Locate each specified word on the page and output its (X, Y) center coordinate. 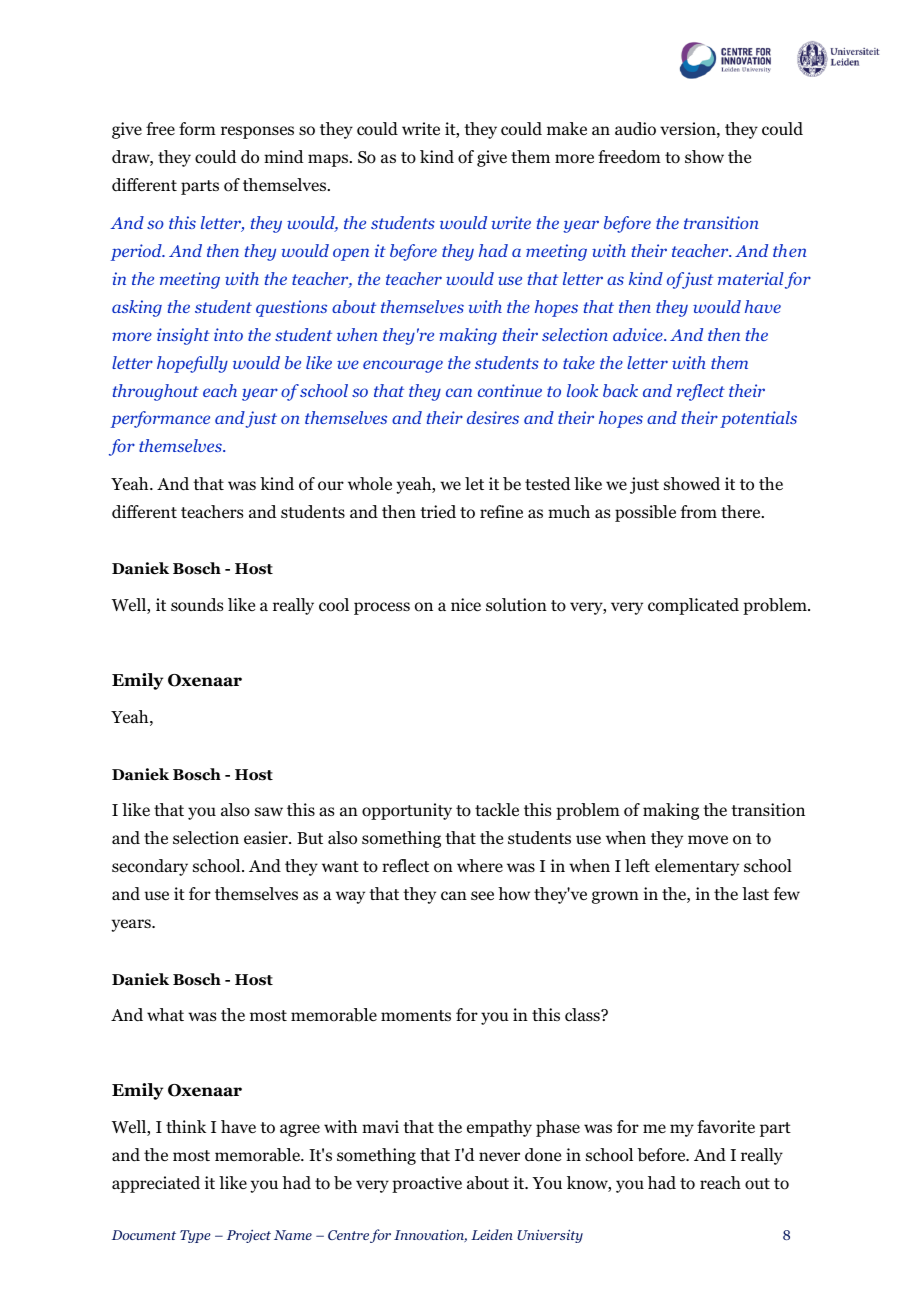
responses (257, 132)
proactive (427, 1184)
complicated (693, 606)
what (165, 1014)
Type (195, 1236)
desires (493, 417)
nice (466, 605)
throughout (156, 392)
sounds (197, 605)
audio (635, 129)
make (567, 128)
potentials (758, 419)
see (482, 896)
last (755, 893)
